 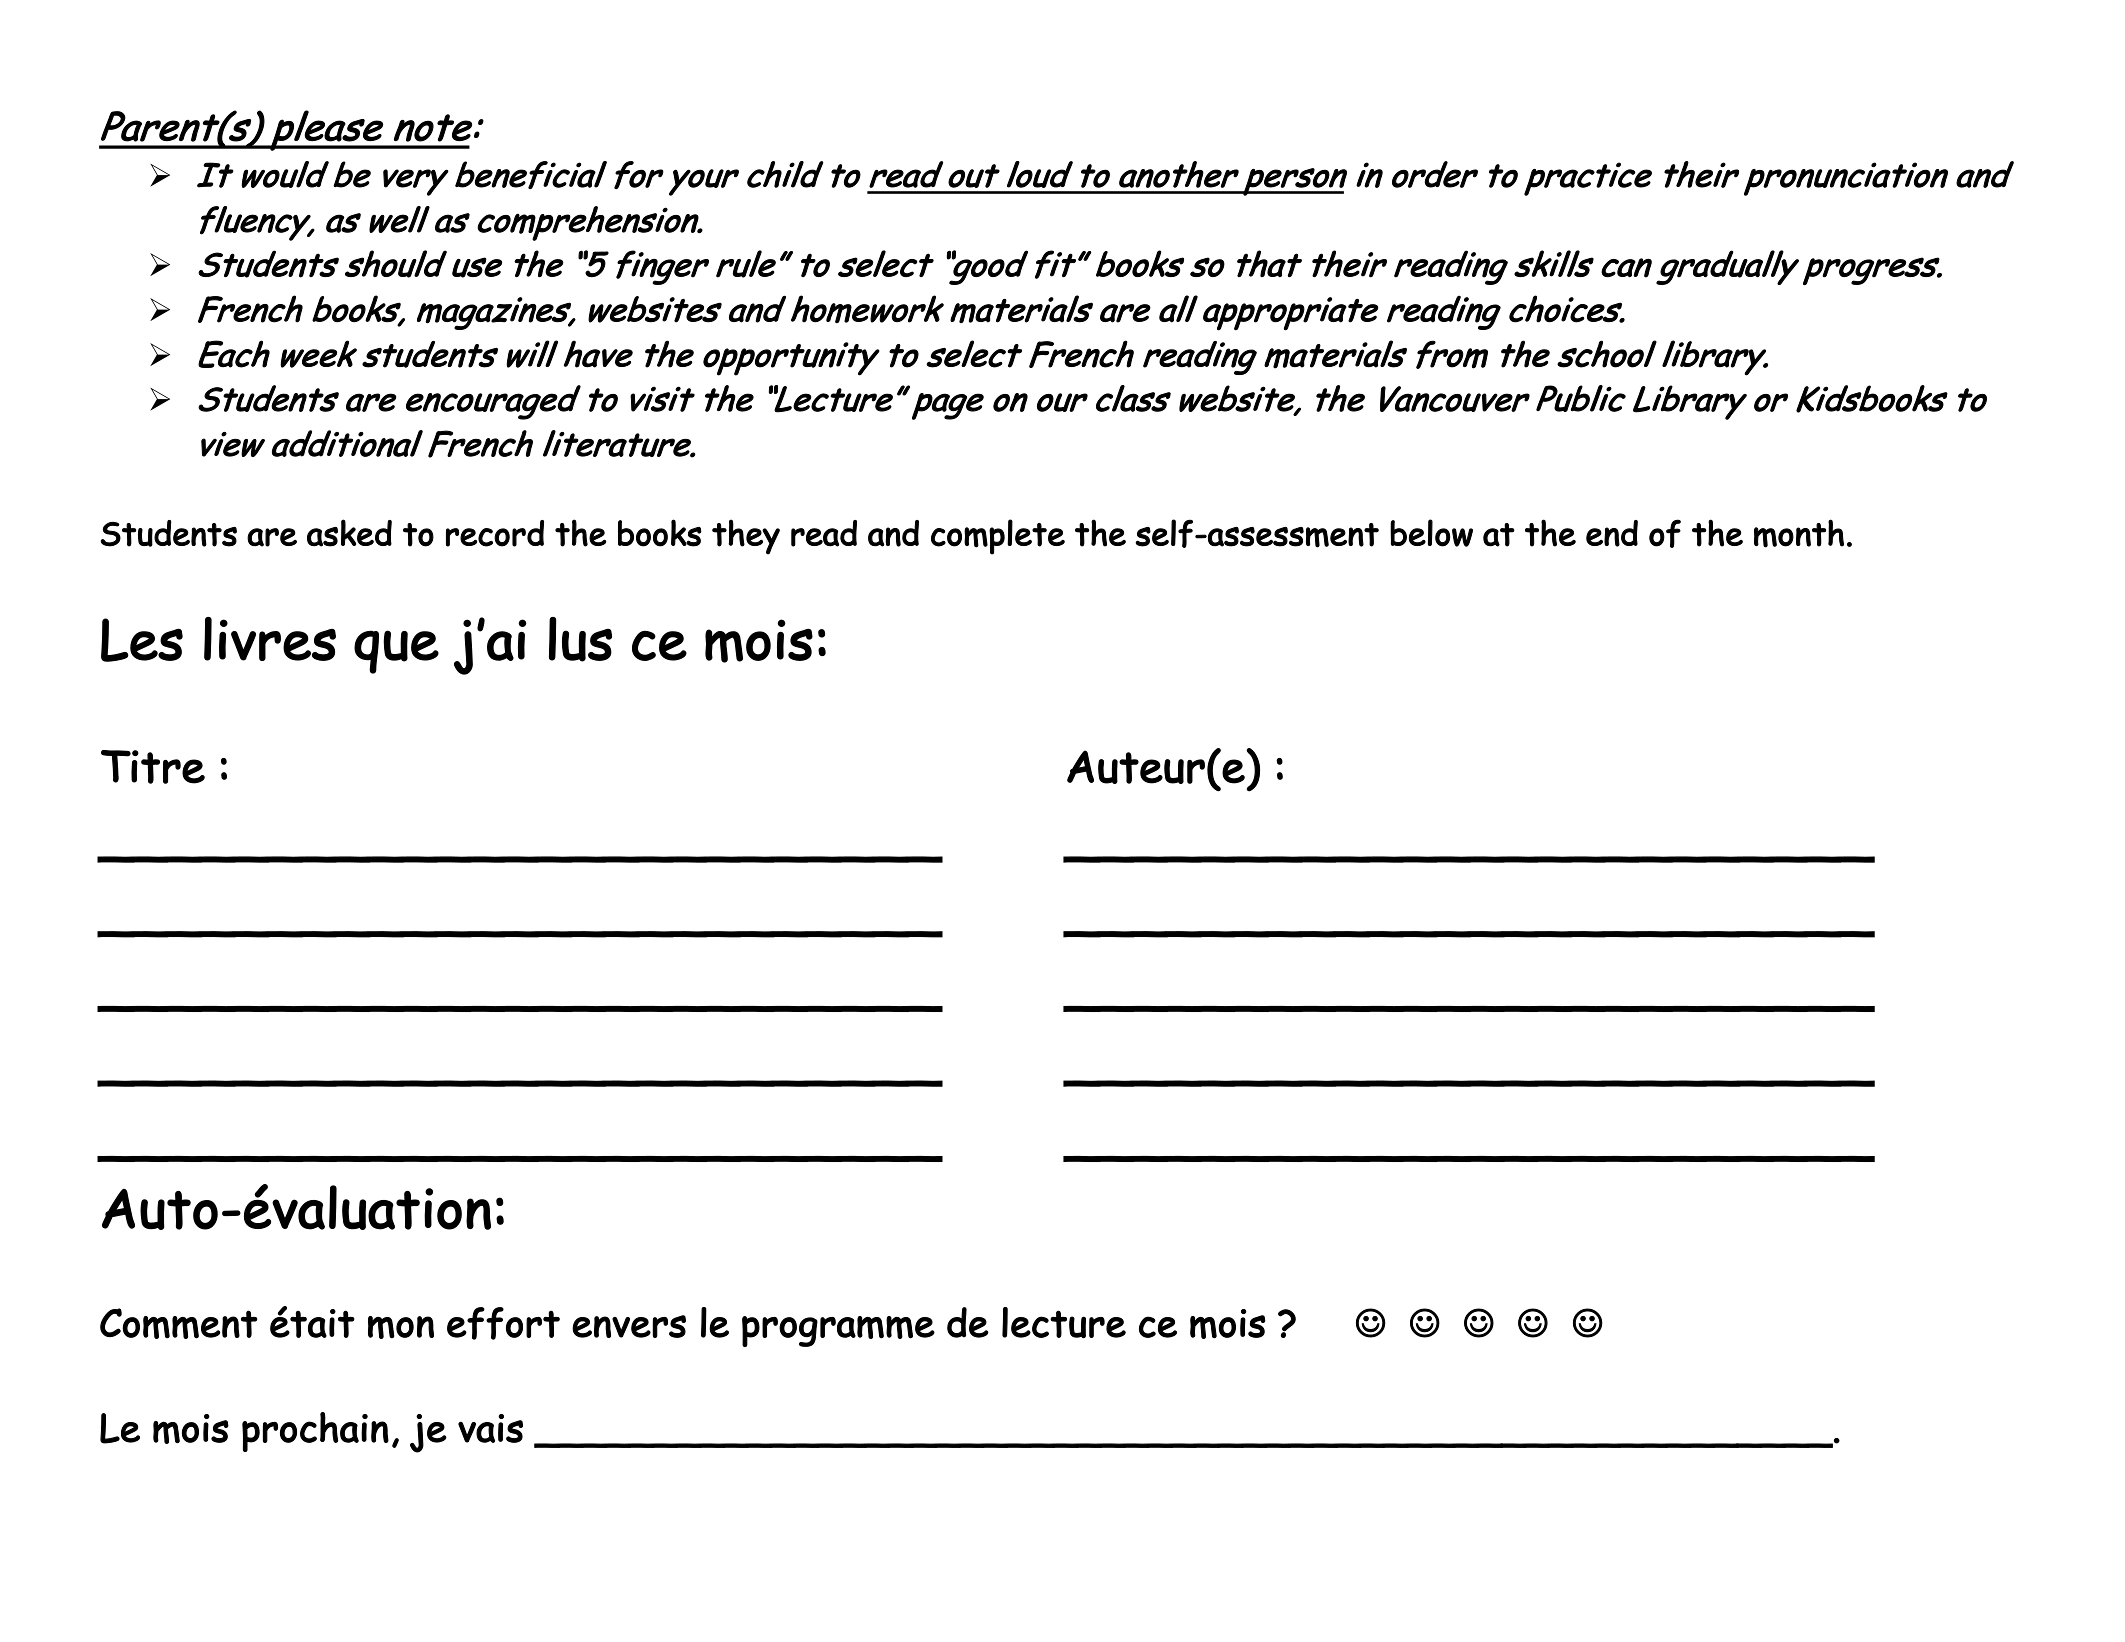 What do you see at coordinates (580, 639) in the screenshot?
I see `lus` at bounding box center [580, 639].
